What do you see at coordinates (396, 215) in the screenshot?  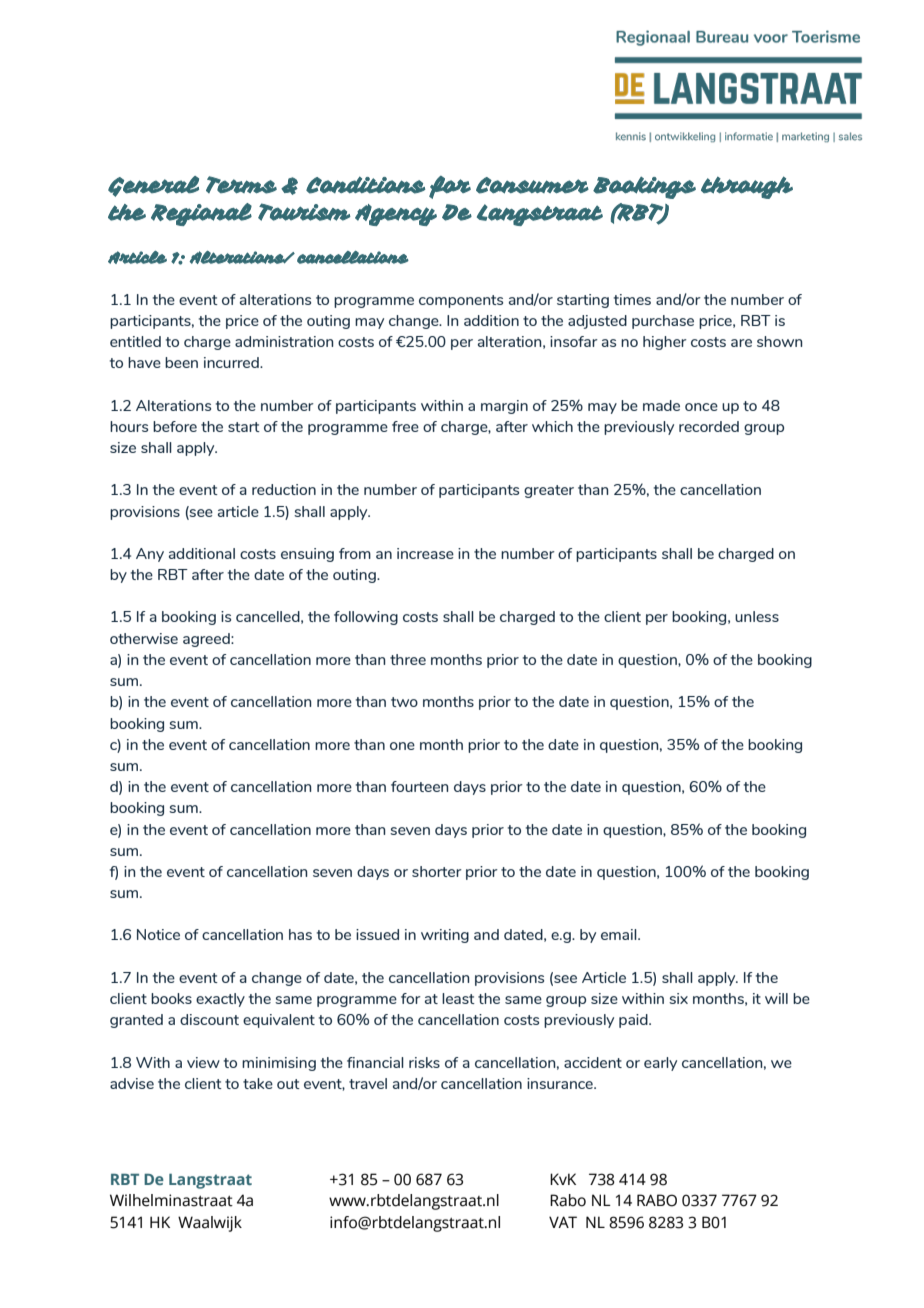 I see `Agency` at bounding box center [396, 215].
